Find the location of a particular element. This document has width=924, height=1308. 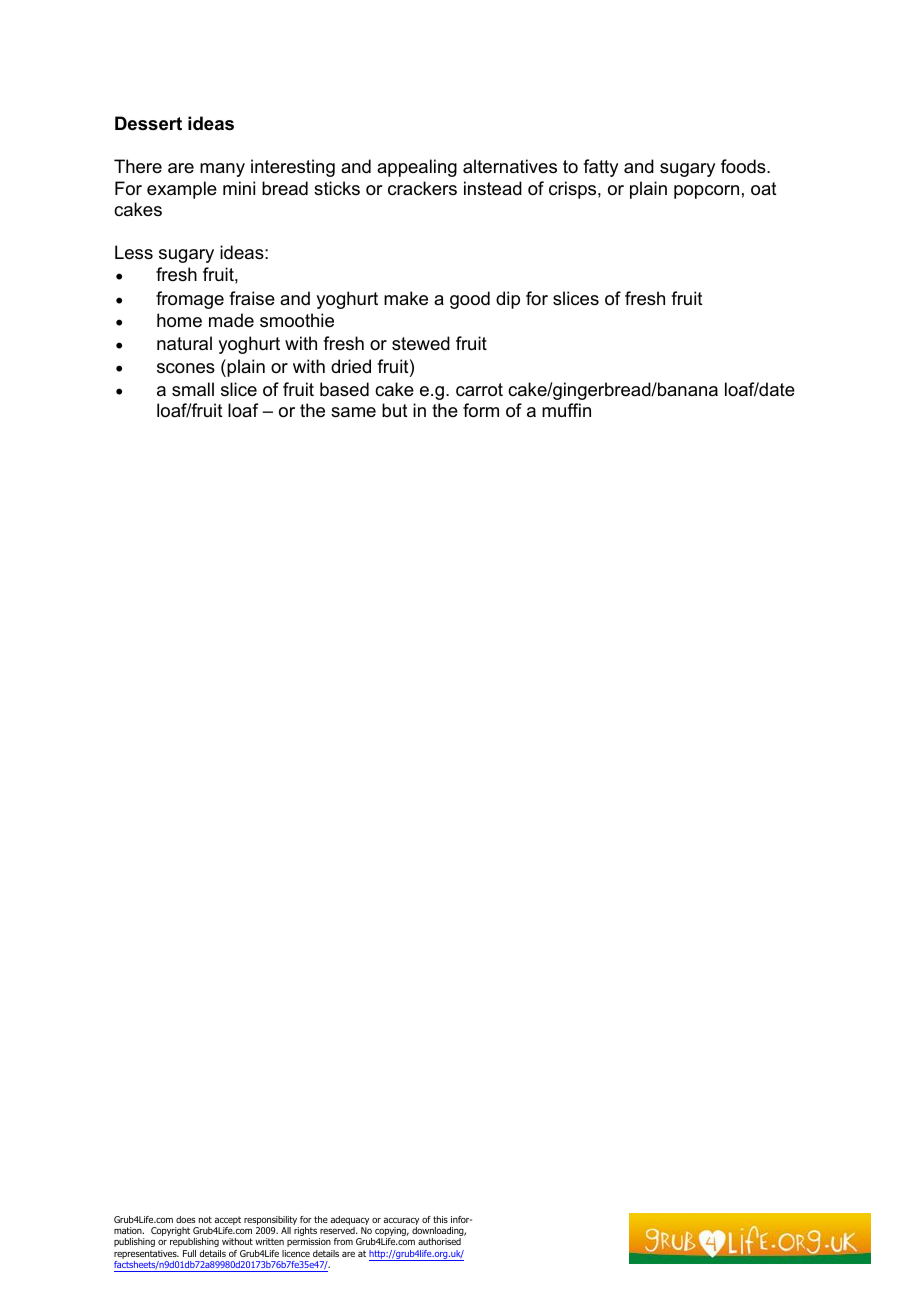

popcorn is located at coordinates (706, 192).
